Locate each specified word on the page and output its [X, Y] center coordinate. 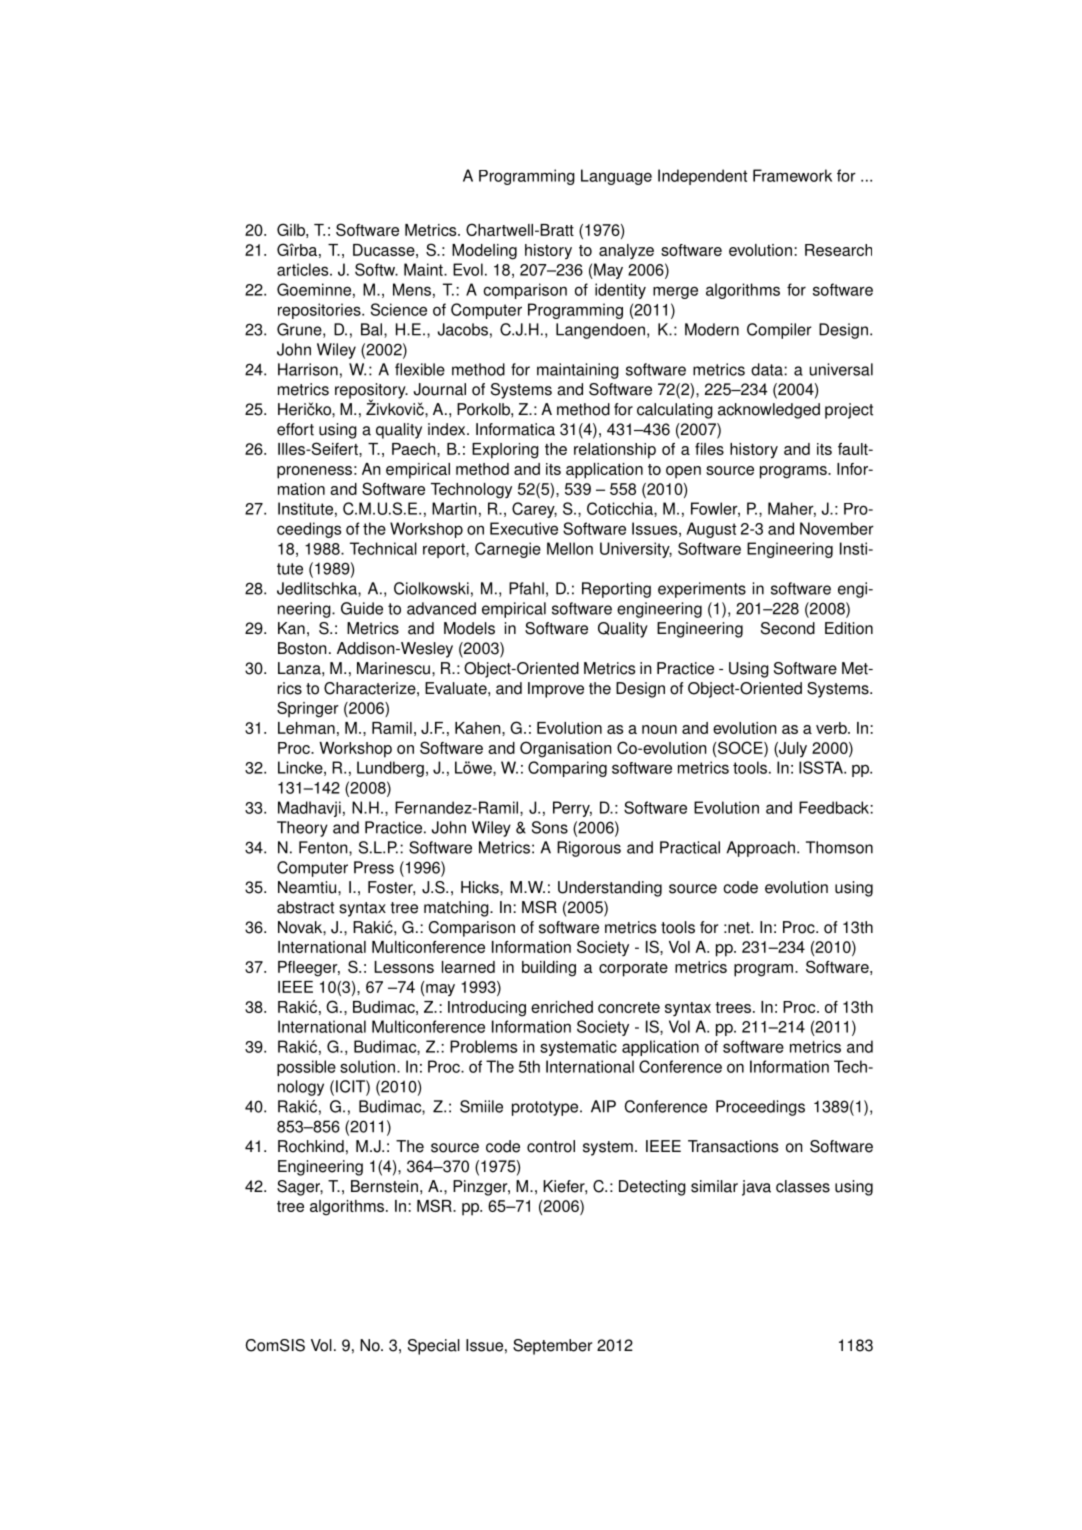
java [756, 1188]
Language [616, 177]
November [837, 528]
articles [304, 269]
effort [295, 429]
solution [369, 1066]
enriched [562, 1007]
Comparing [567, 769]
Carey [534, 510]
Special [434, 1347]
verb [832, 728]
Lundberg [390, 769]
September [552, 1347]
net [739, 928]
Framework [792, 175]
